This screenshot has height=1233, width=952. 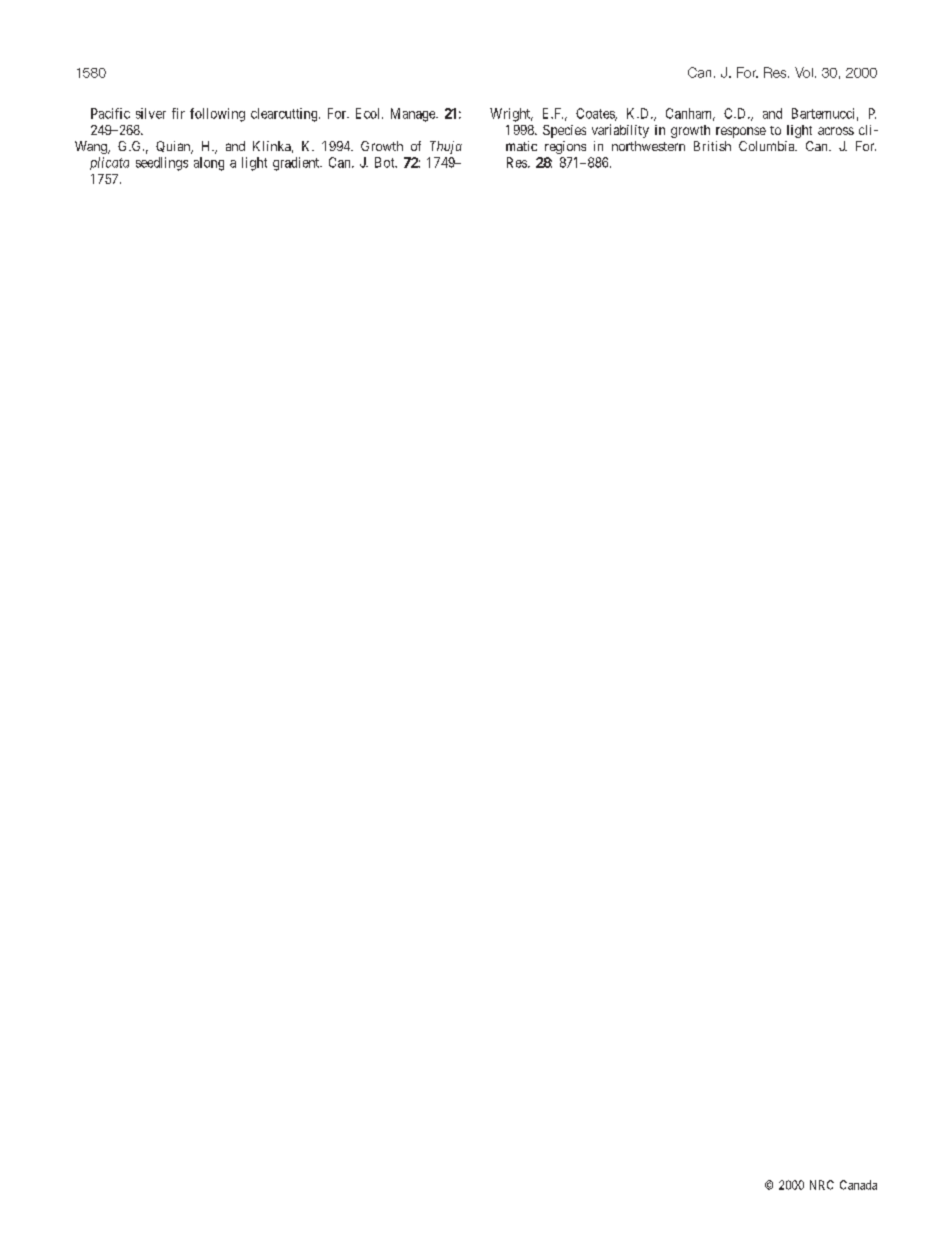 I want to click on NRC, so click(x=822, y=1185).
